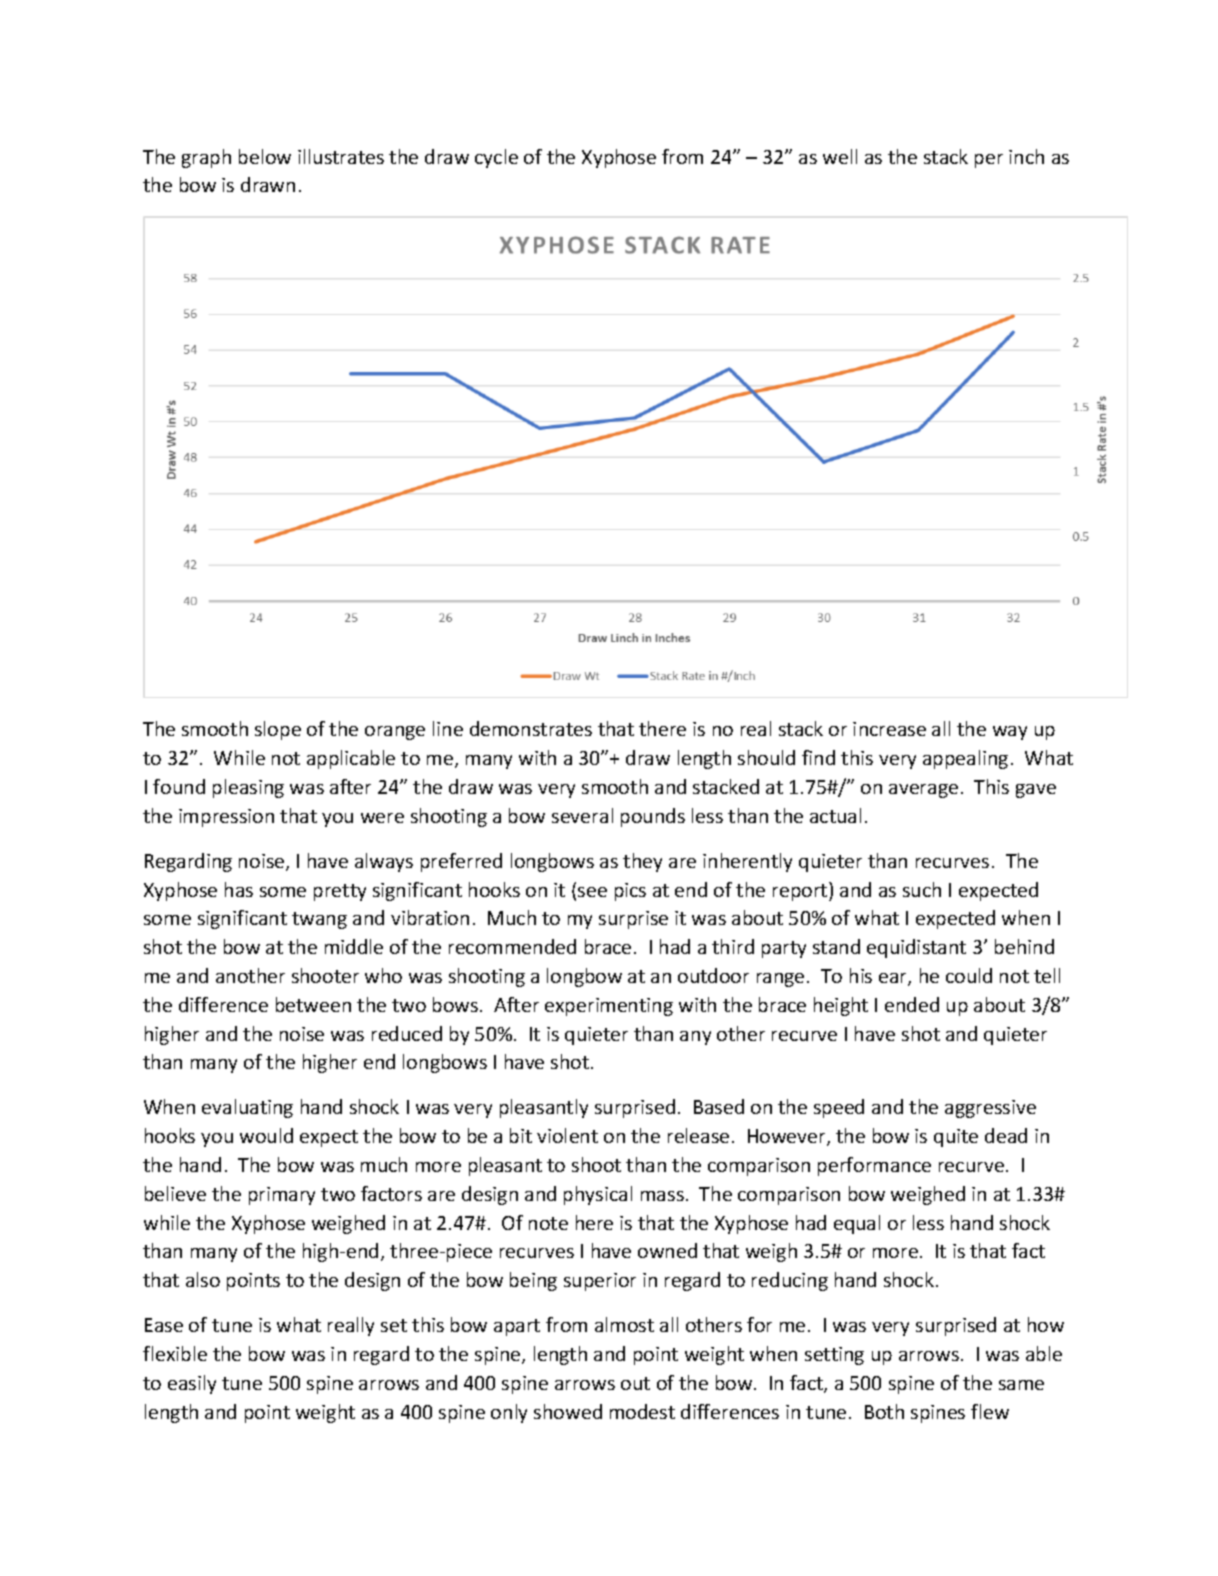 The height and width of the document is (1576, 1218). I want to click on pleasing, so click(248, 788).
